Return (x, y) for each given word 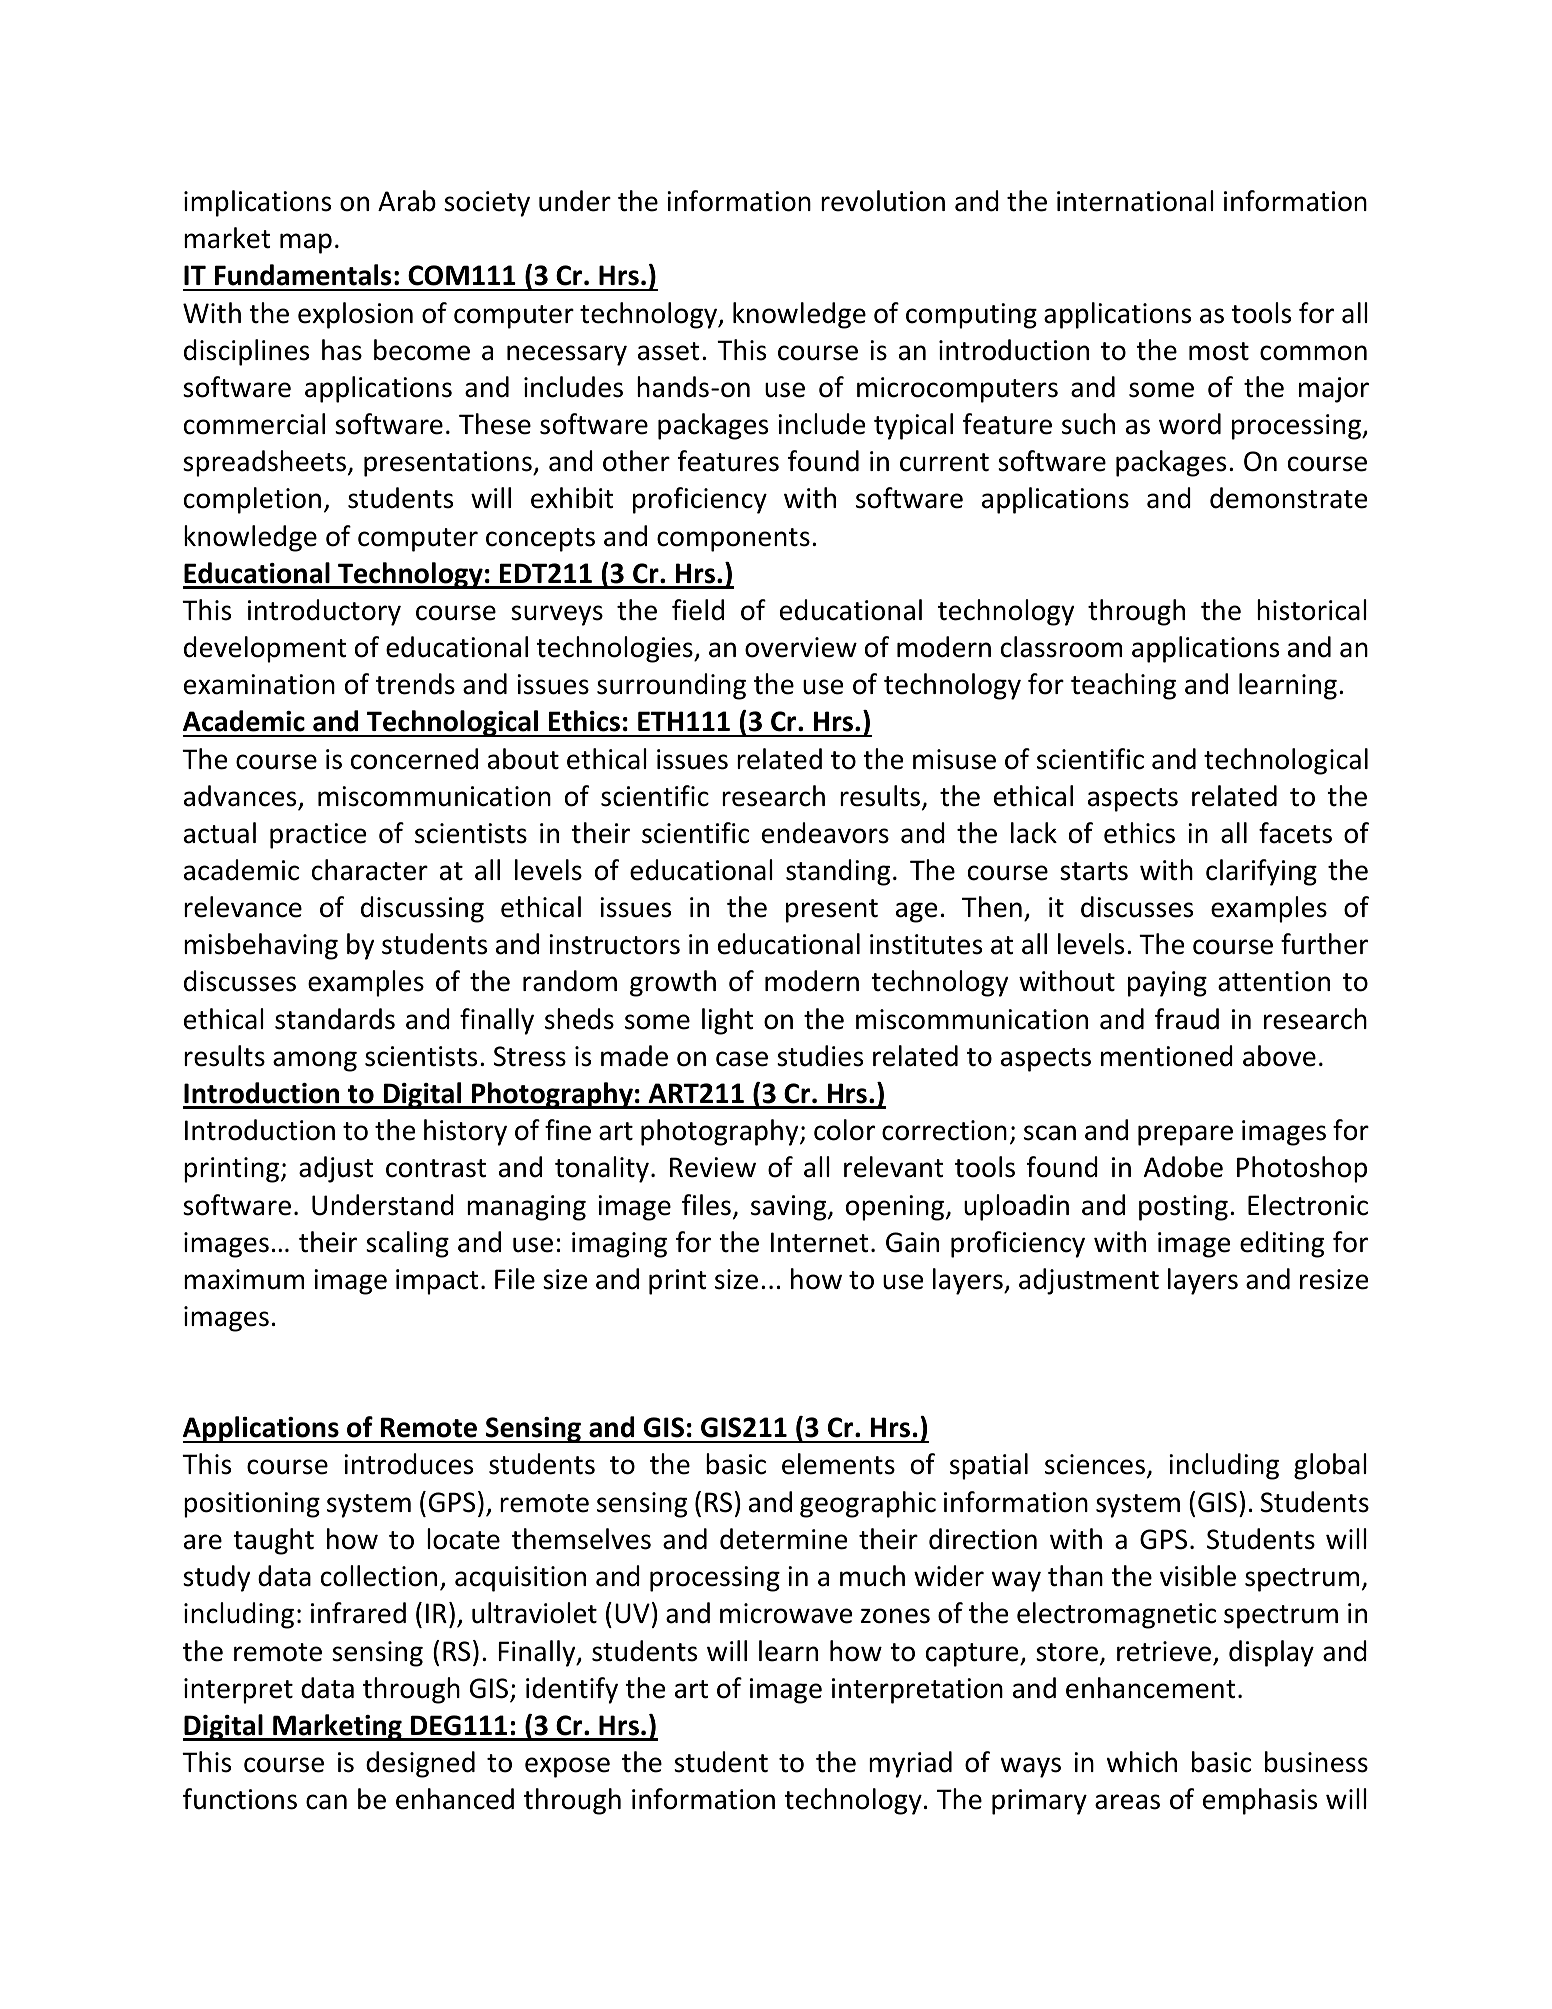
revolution (883, 201)
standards (335, 1019)
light (728, 1021)
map (306, 243)
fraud (1187, 1019)
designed (420, 1764)
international (1135, 201)
